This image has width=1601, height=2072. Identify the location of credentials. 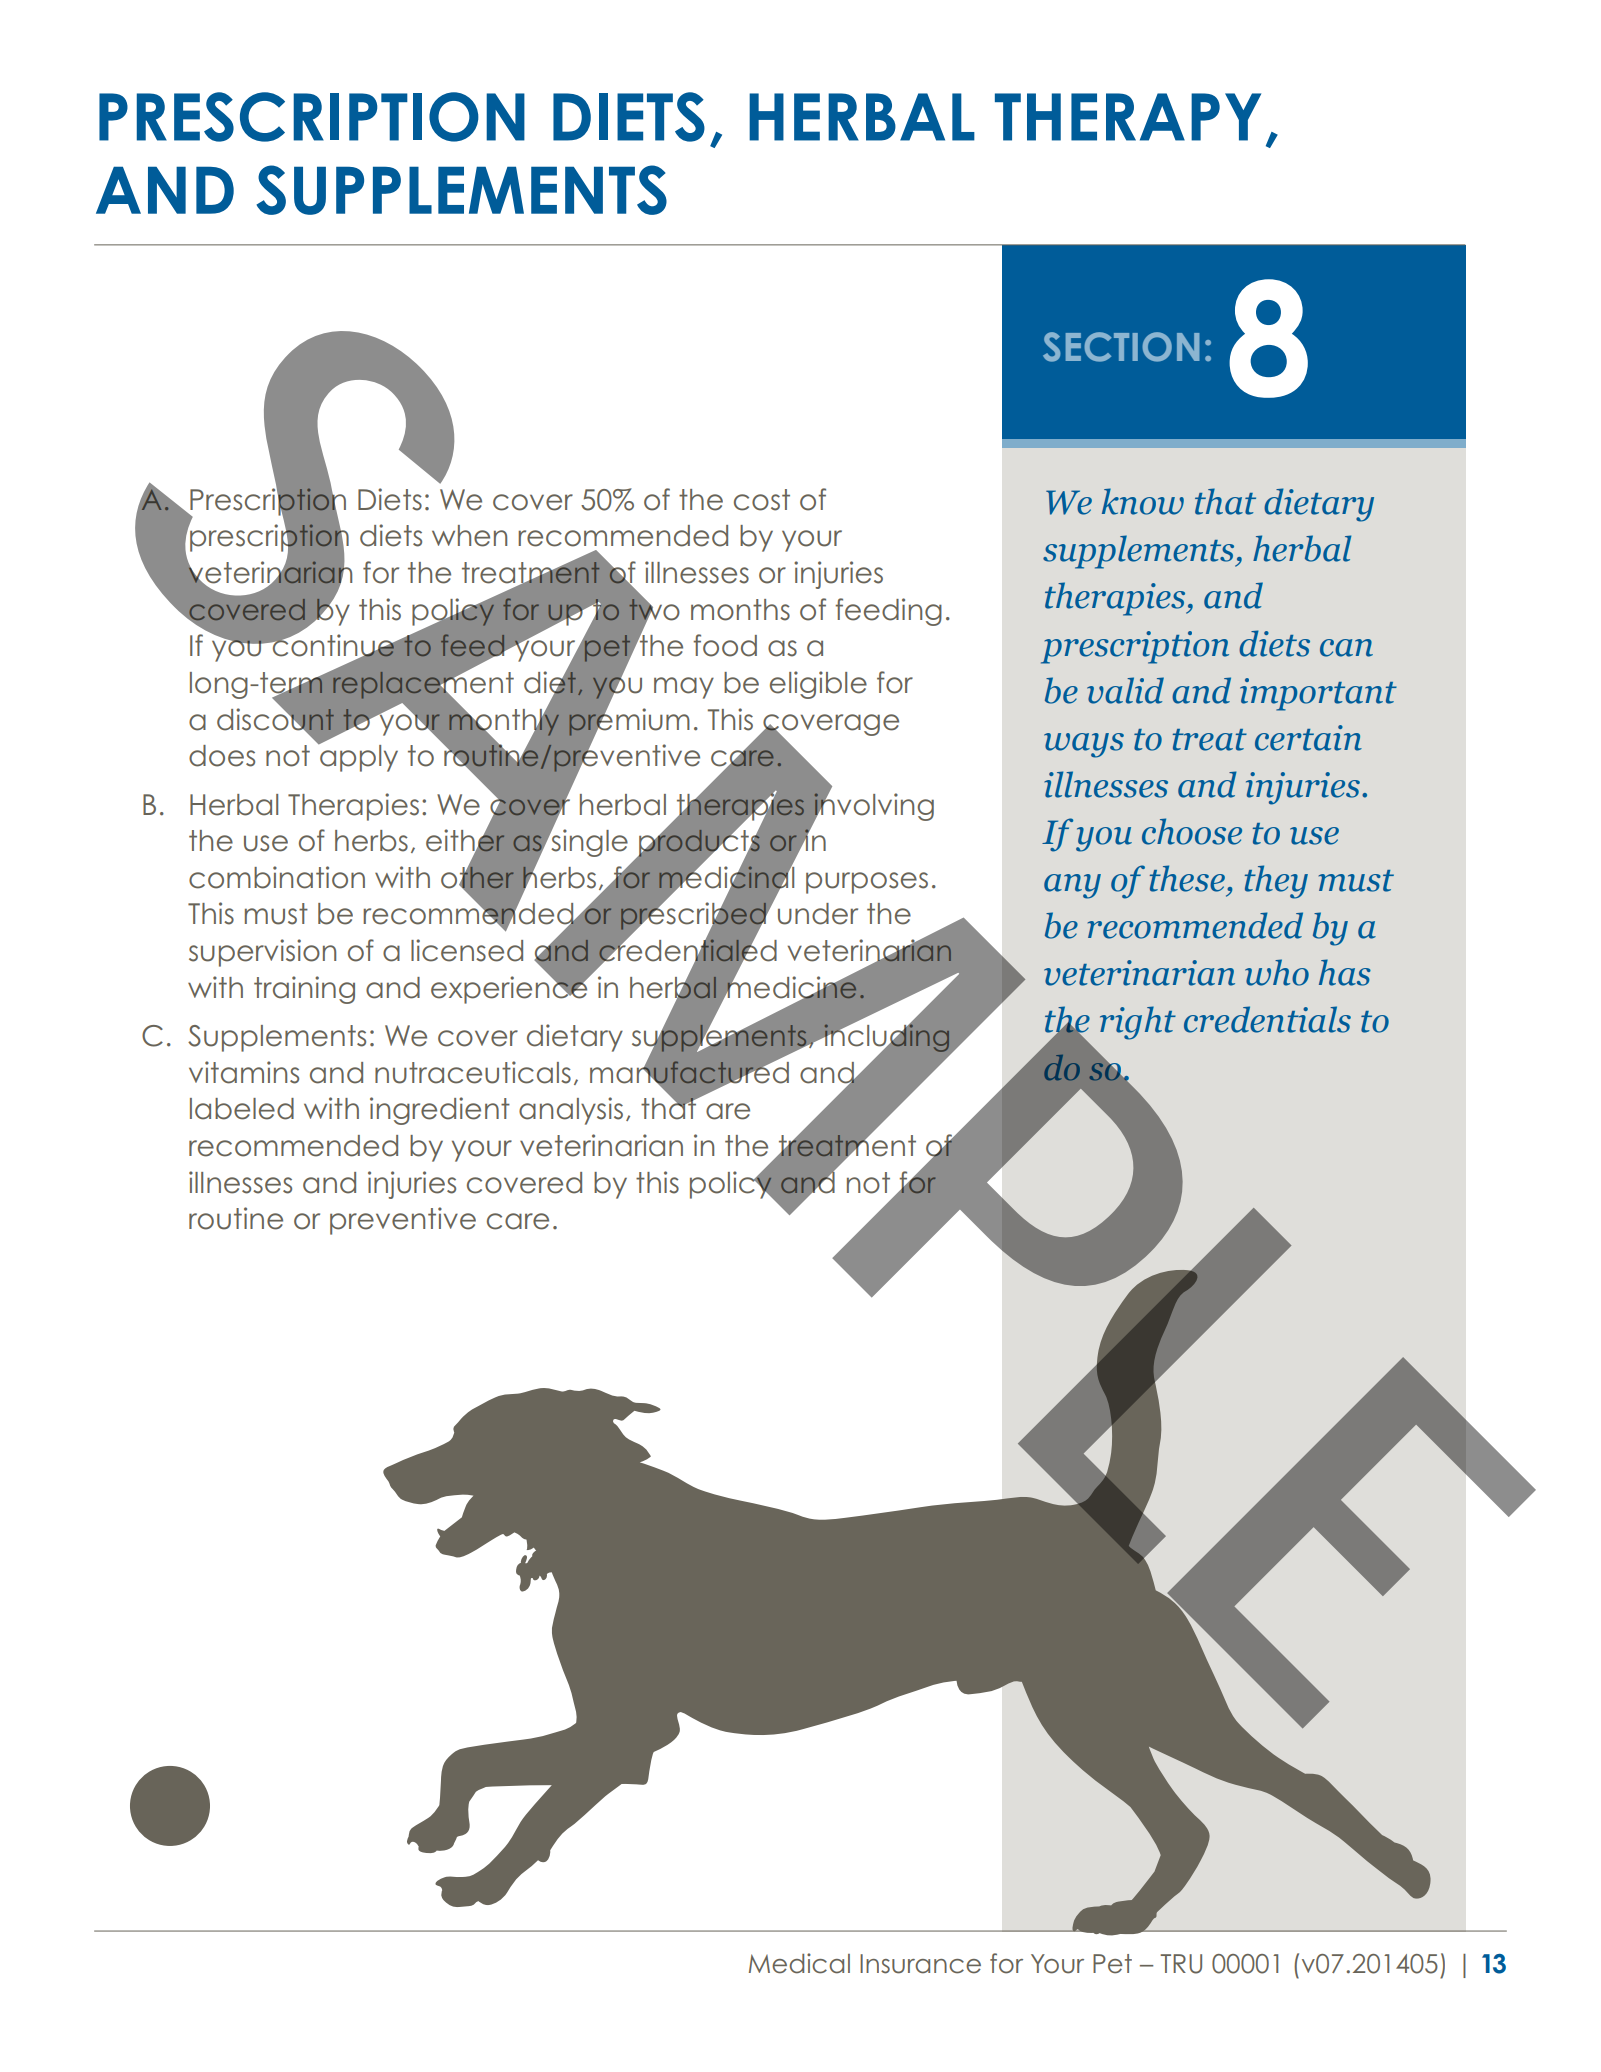
(1267, 1019).
